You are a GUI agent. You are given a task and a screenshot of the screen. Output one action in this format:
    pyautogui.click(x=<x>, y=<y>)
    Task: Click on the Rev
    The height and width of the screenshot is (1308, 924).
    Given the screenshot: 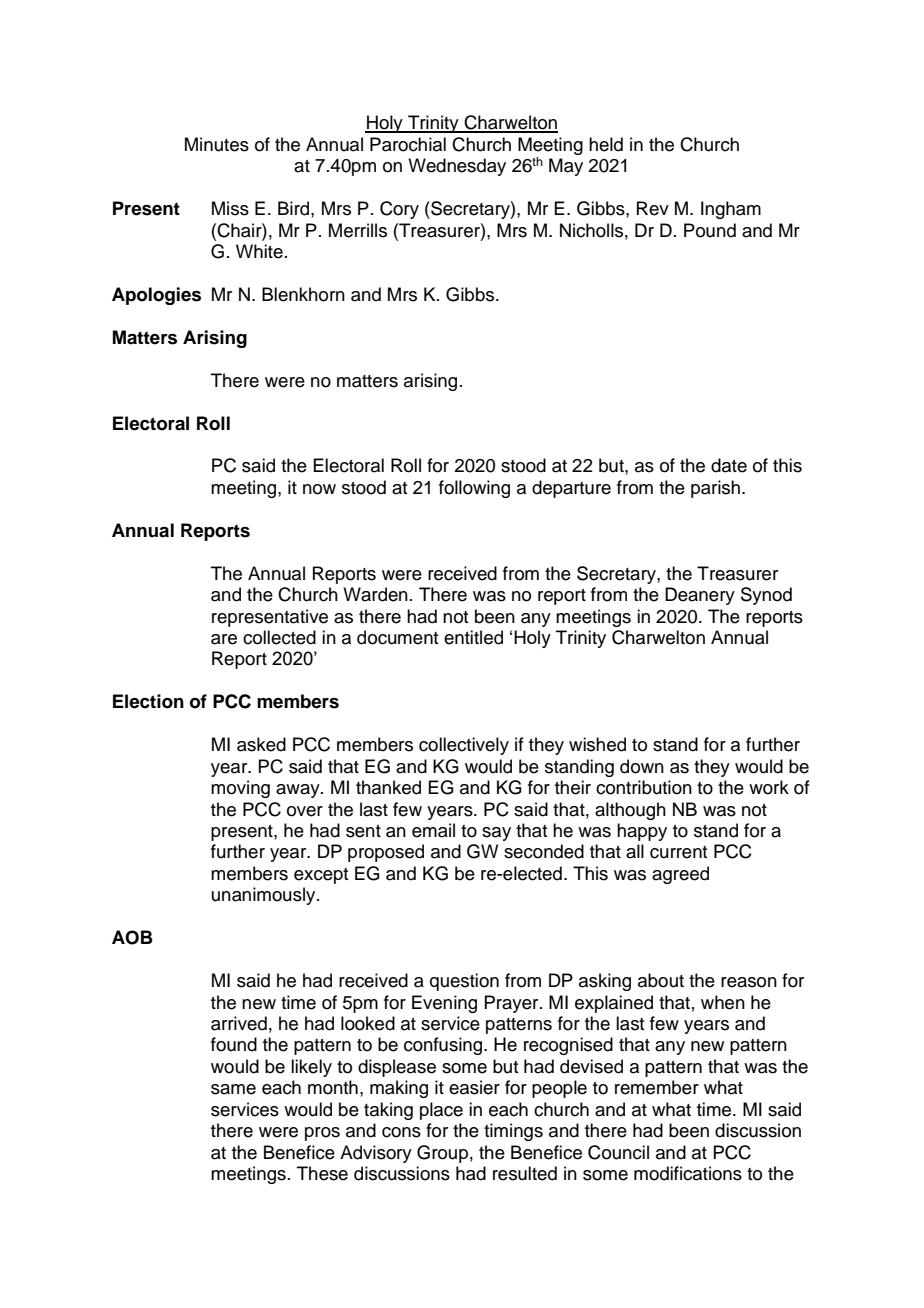 What is the action you would take?
    pyautogui.click(x=653, y=208)
